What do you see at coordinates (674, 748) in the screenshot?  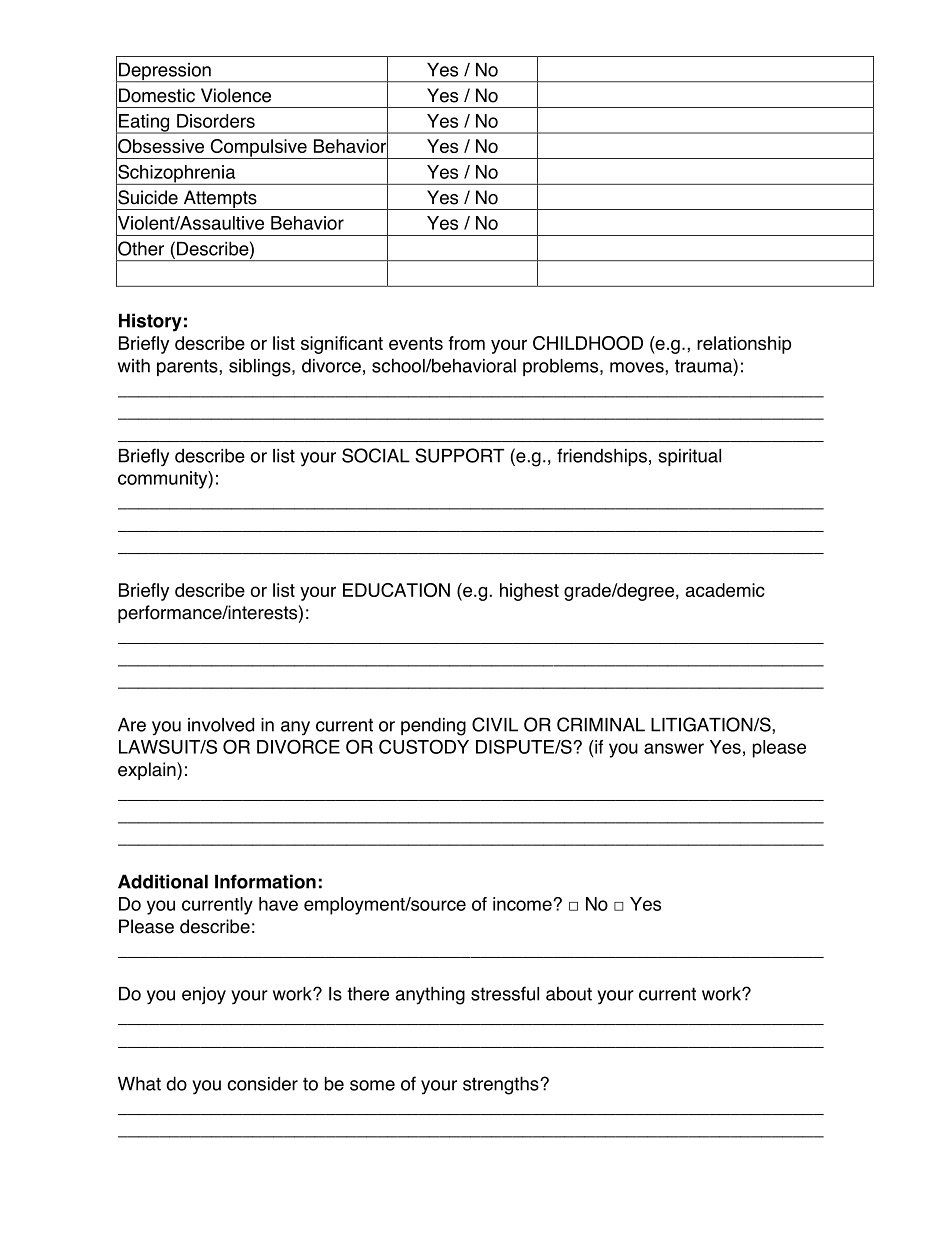 I see `answer` at bounding box center [674, 748].
